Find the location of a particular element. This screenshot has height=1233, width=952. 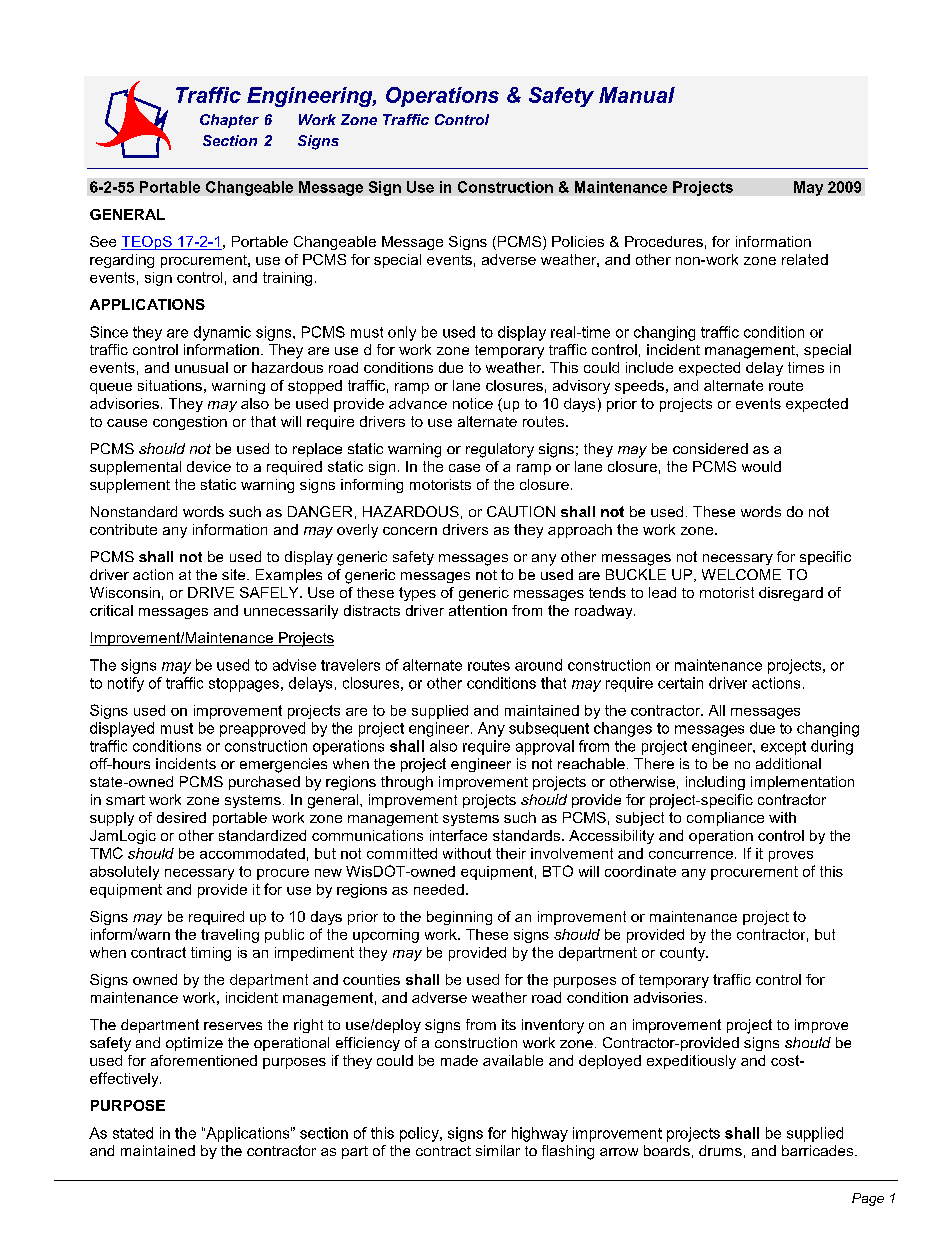

case is located at coordinates (464, 468).
